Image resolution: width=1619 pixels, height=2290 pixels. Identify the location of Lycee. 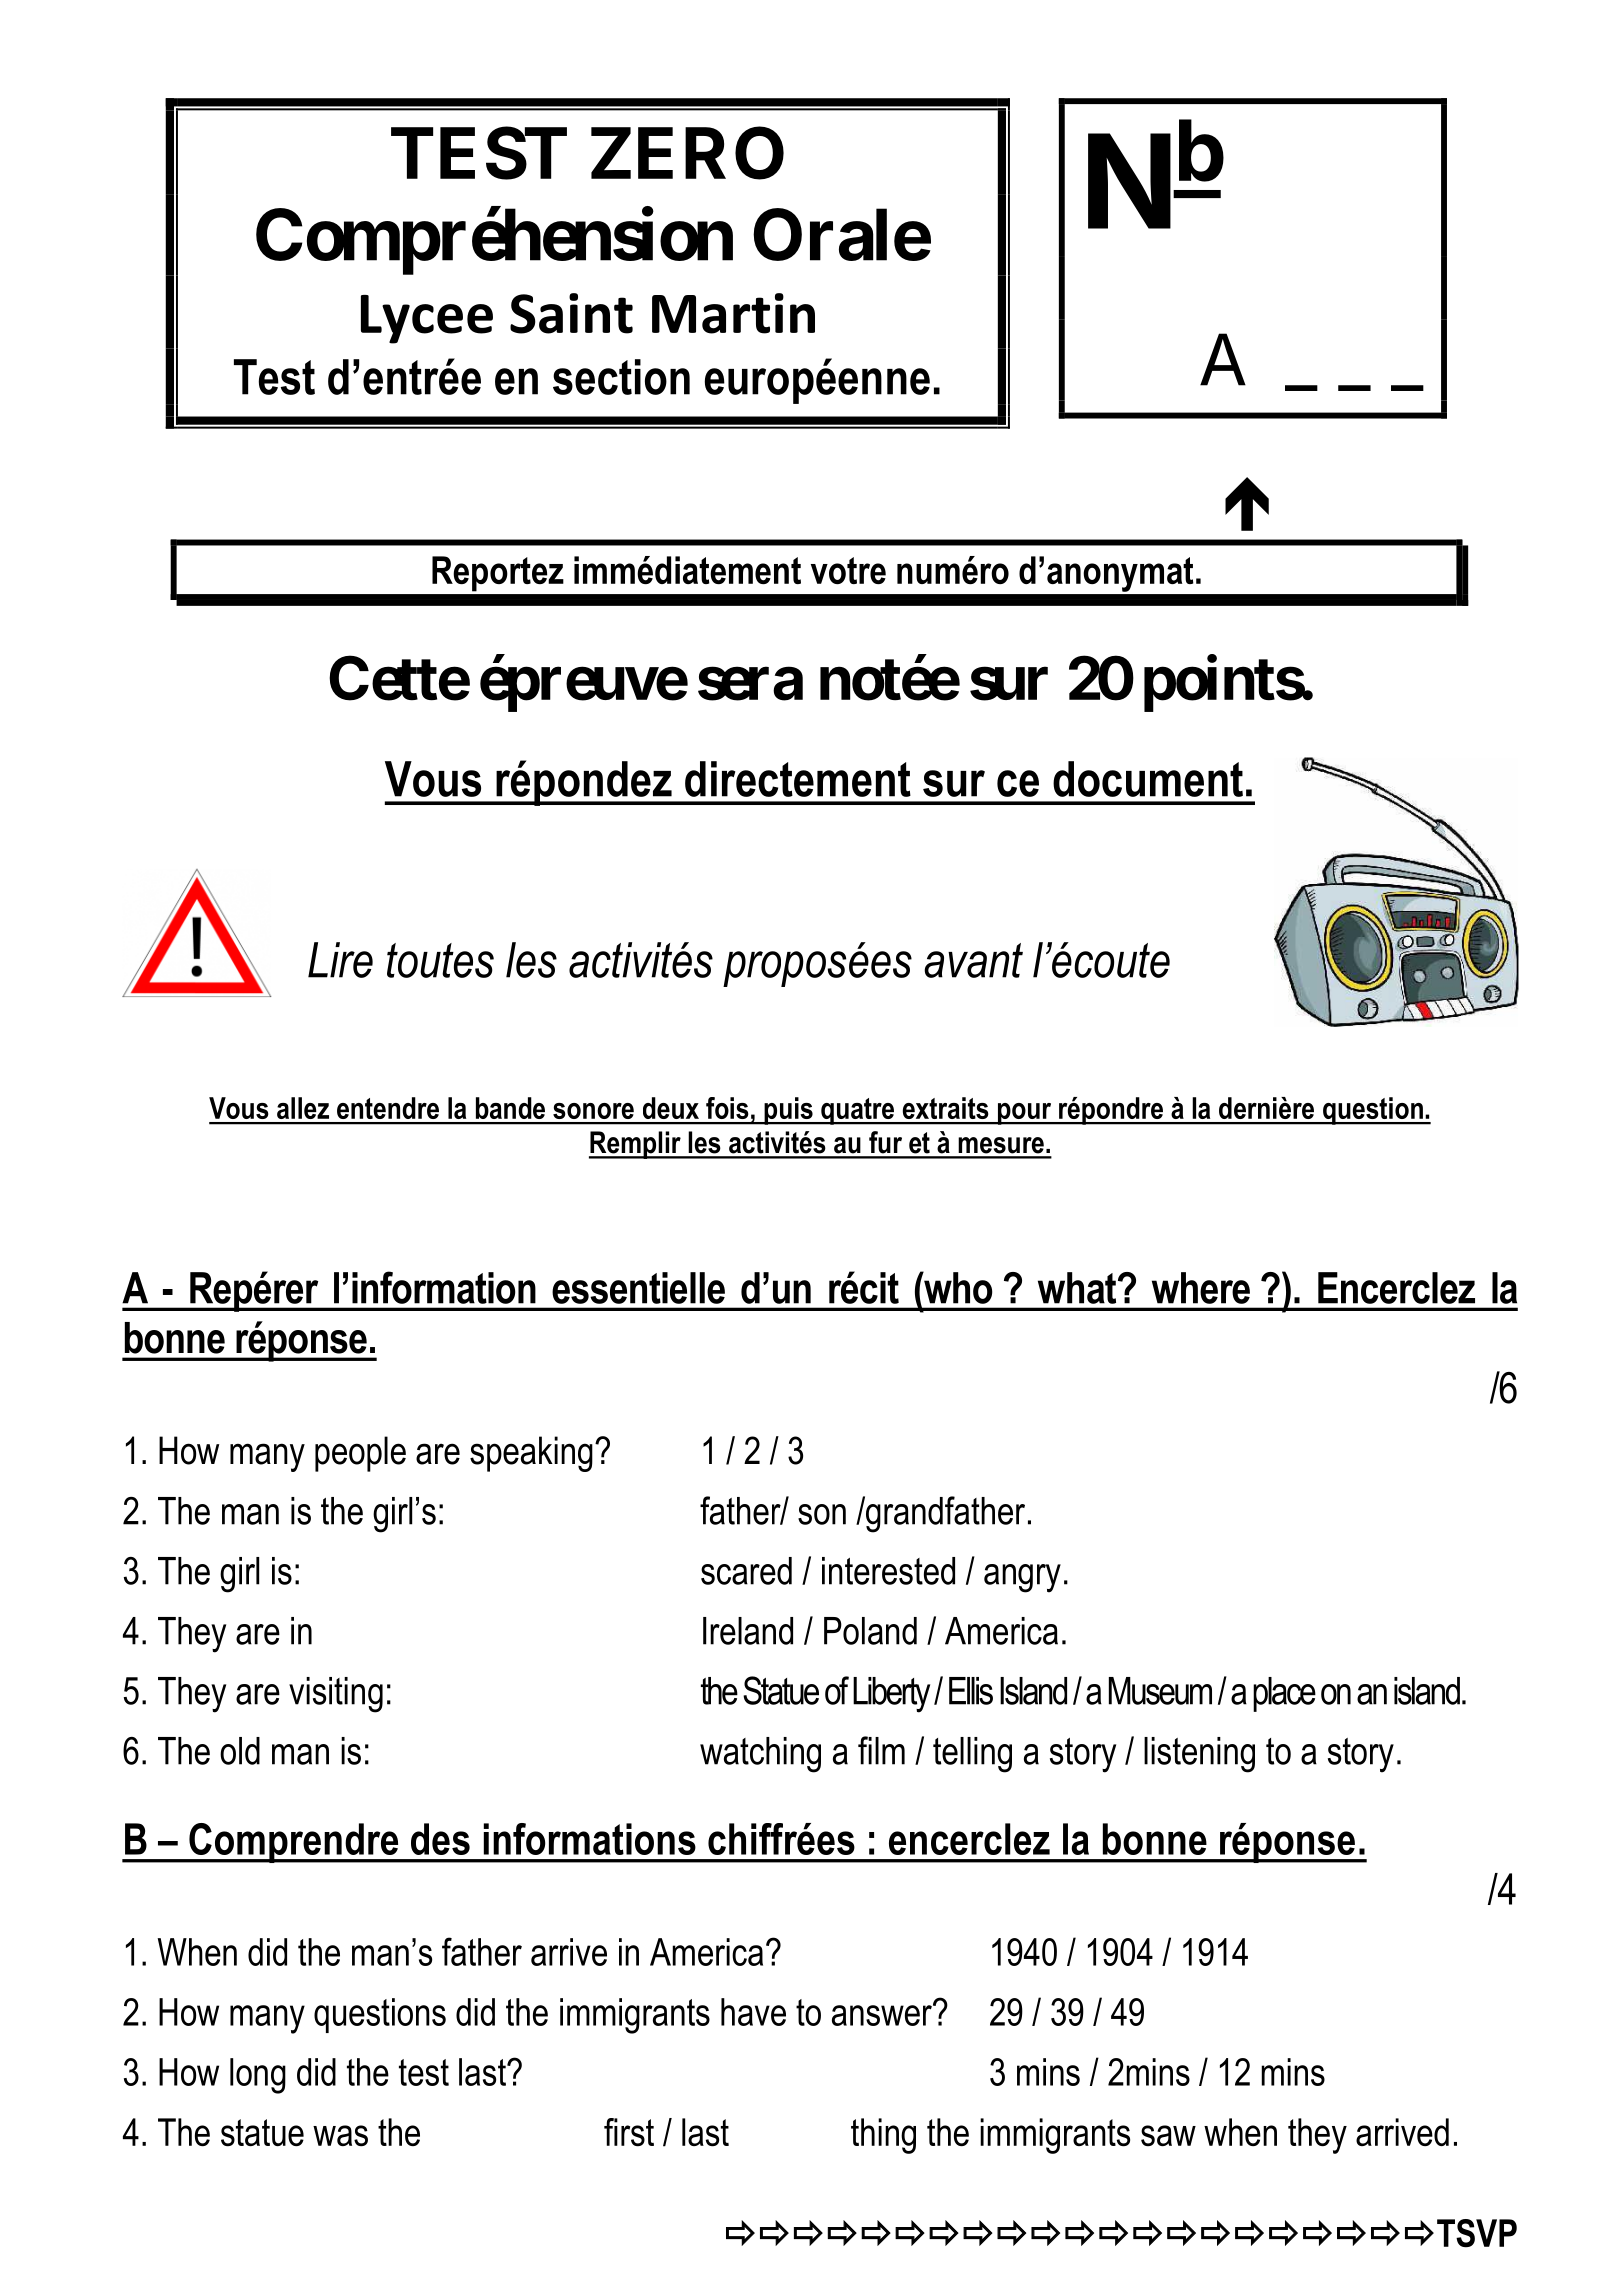
(427, 319).
